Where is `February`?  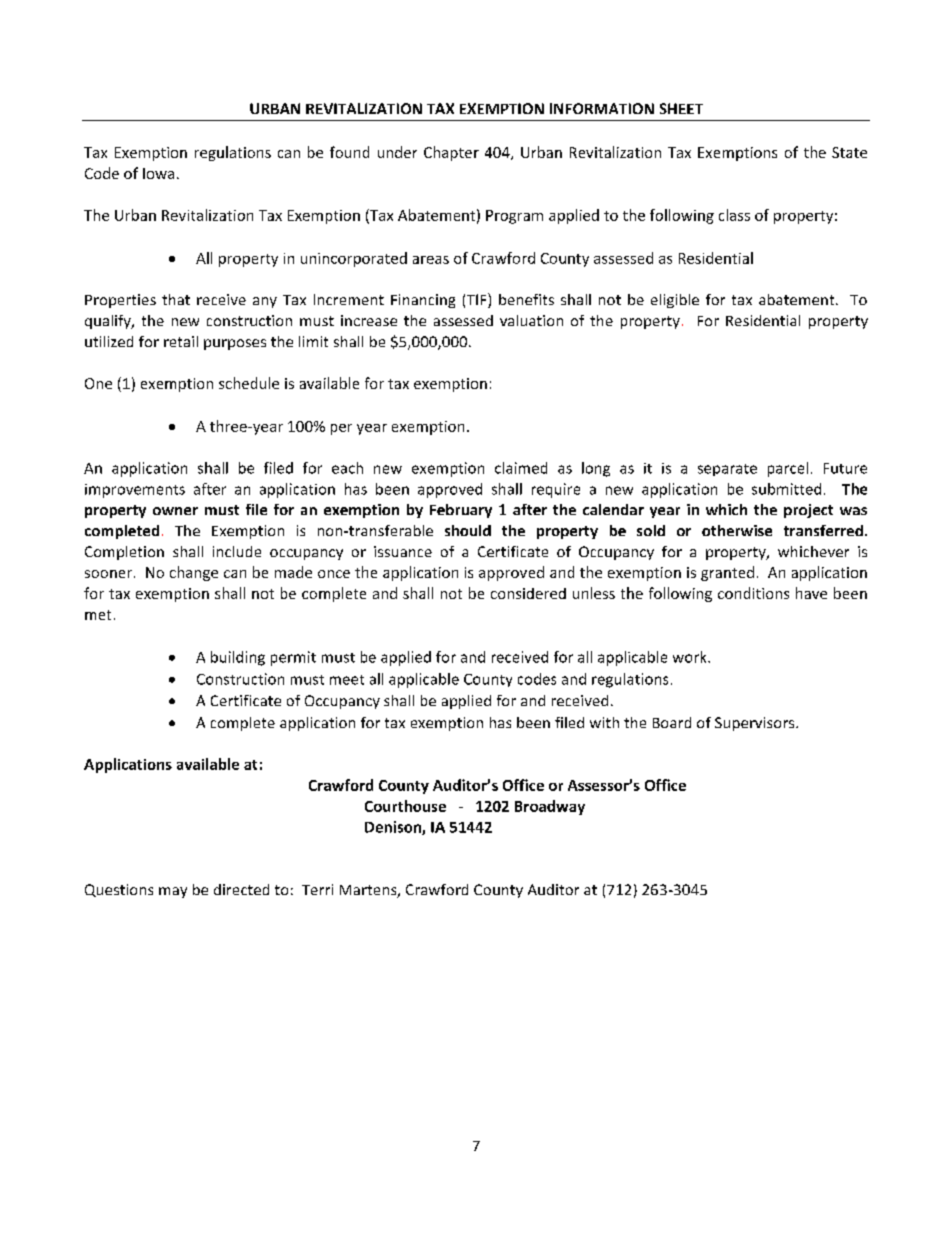
February is located at coordinates (461, 511).
